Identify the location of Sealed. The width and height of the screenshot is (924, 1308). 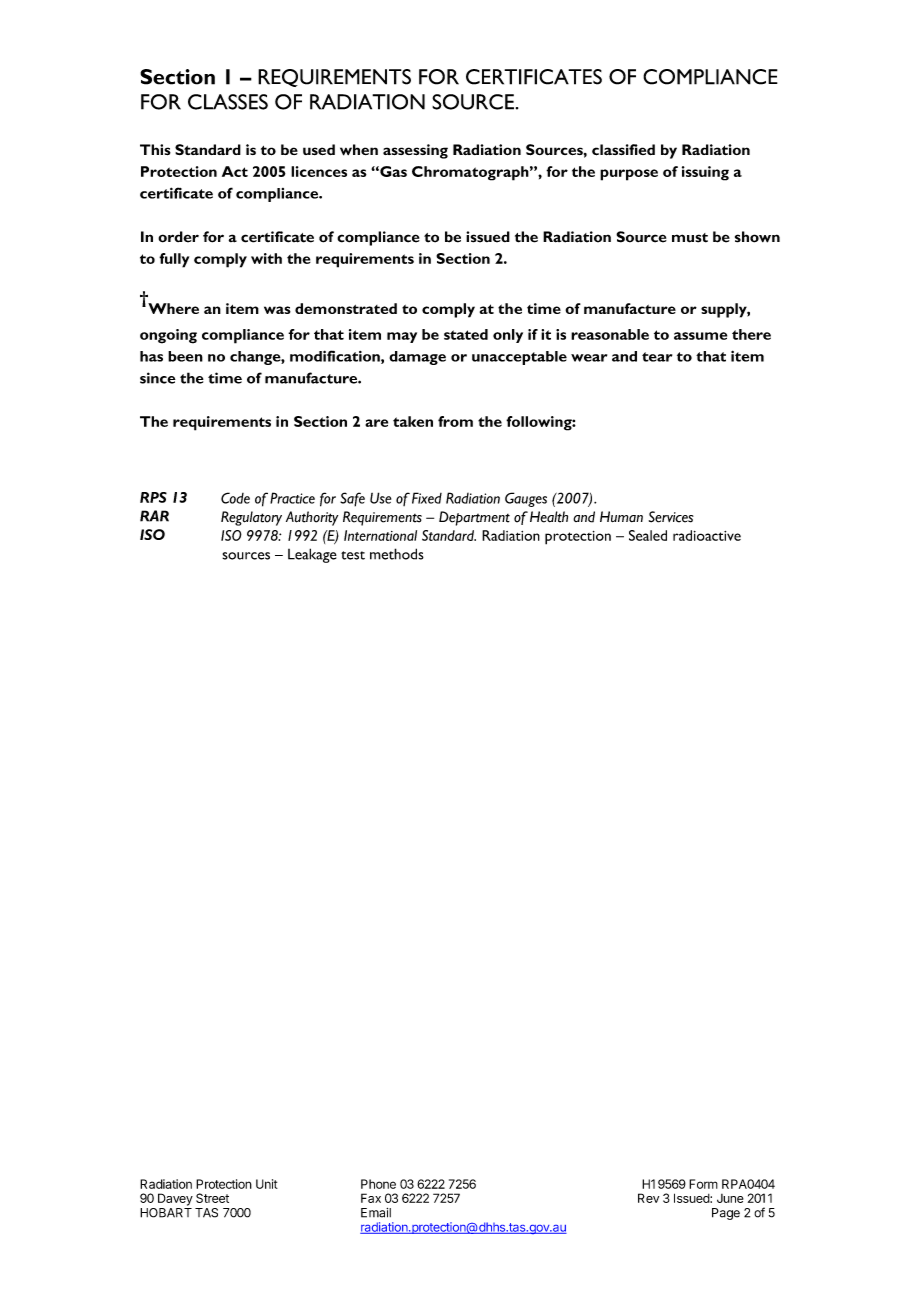
(648, 535).
